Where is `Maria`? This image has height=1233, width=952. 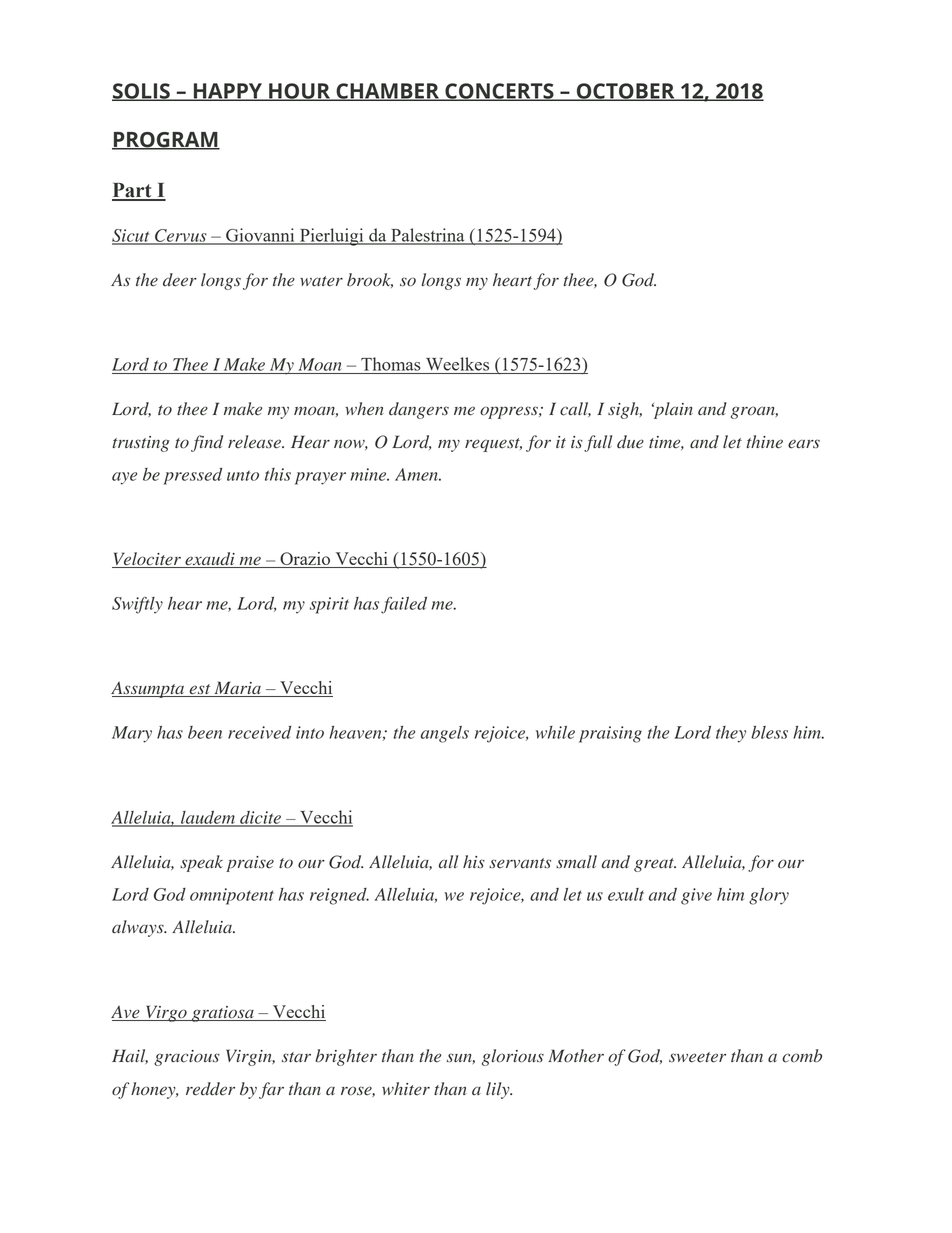 Maria is located at coordinates (237, 689).
